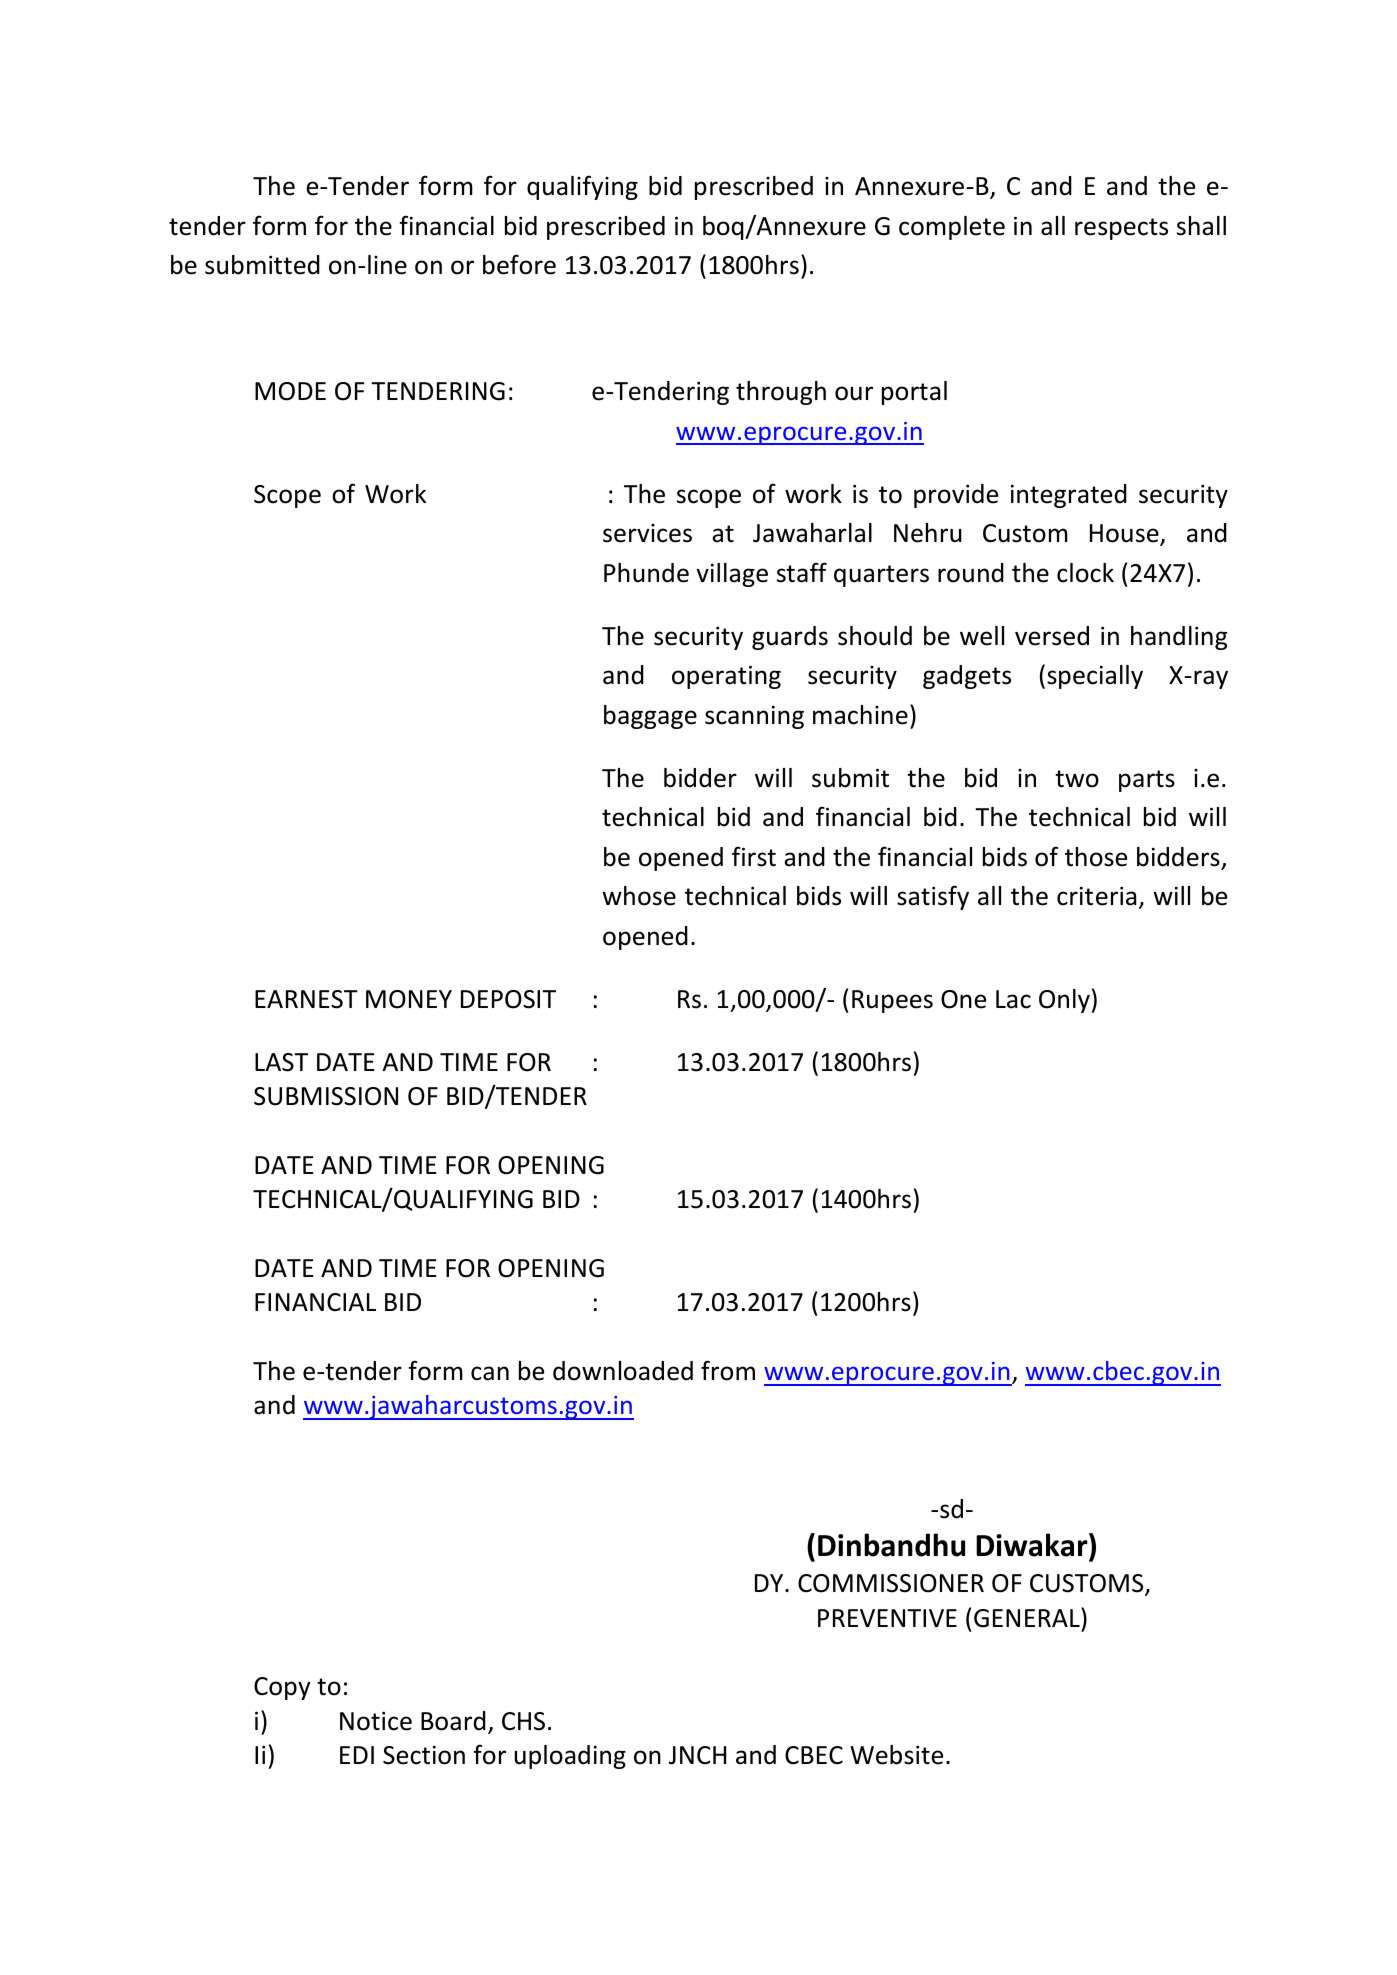 This document has width=1397, height=1975. What do you see at coordinates (1064, 1001) in the document?
I see `Only` at bounding box center [1064, 1001].
